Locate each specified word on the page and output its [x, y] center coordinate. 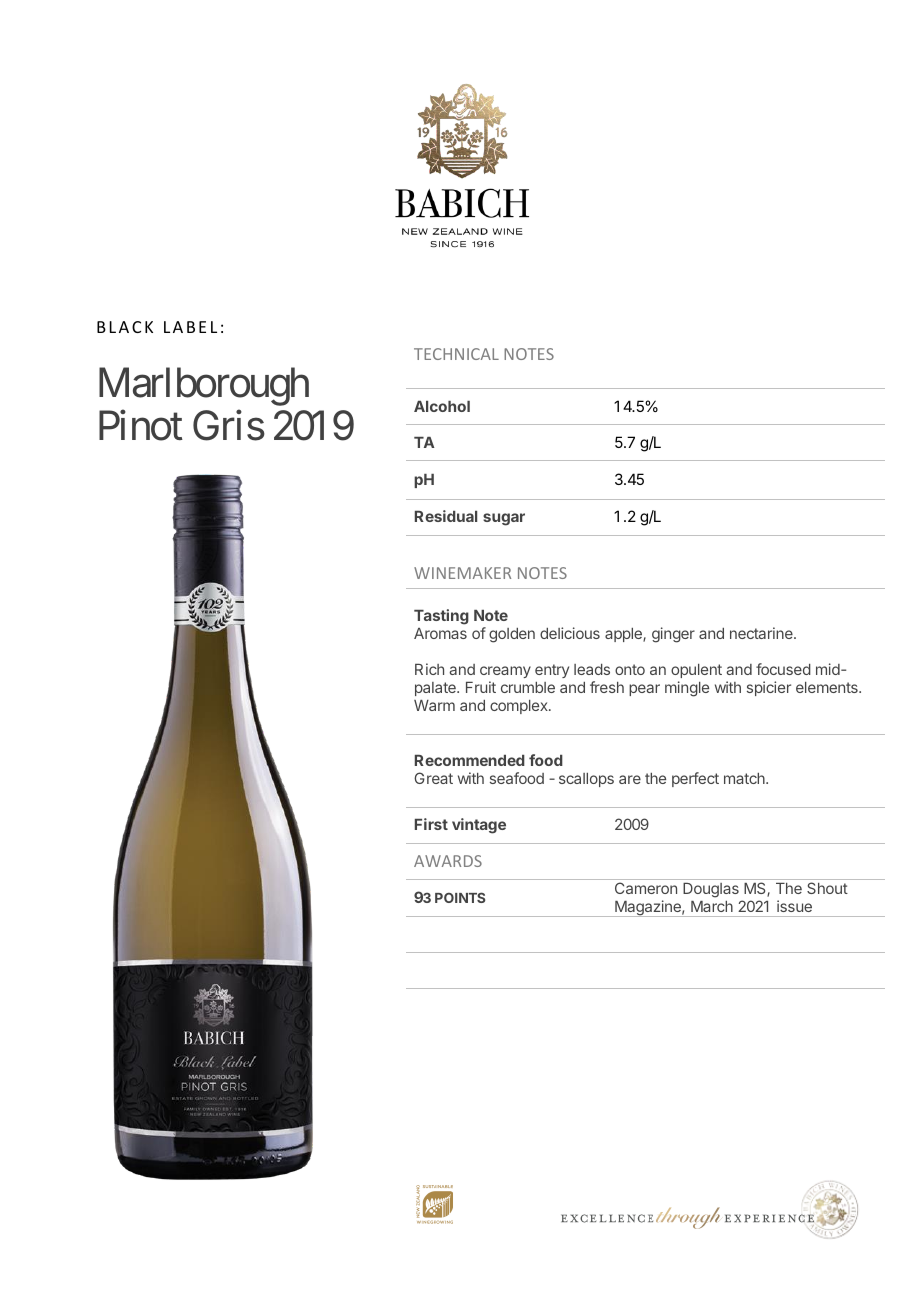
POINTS [460, 897]
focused [783, 669]
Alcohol [442, 406]
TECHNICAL [456, 354]
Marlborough [204, 386]
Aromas [440, 633]
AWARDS [448, 861]
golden [512, 635]
